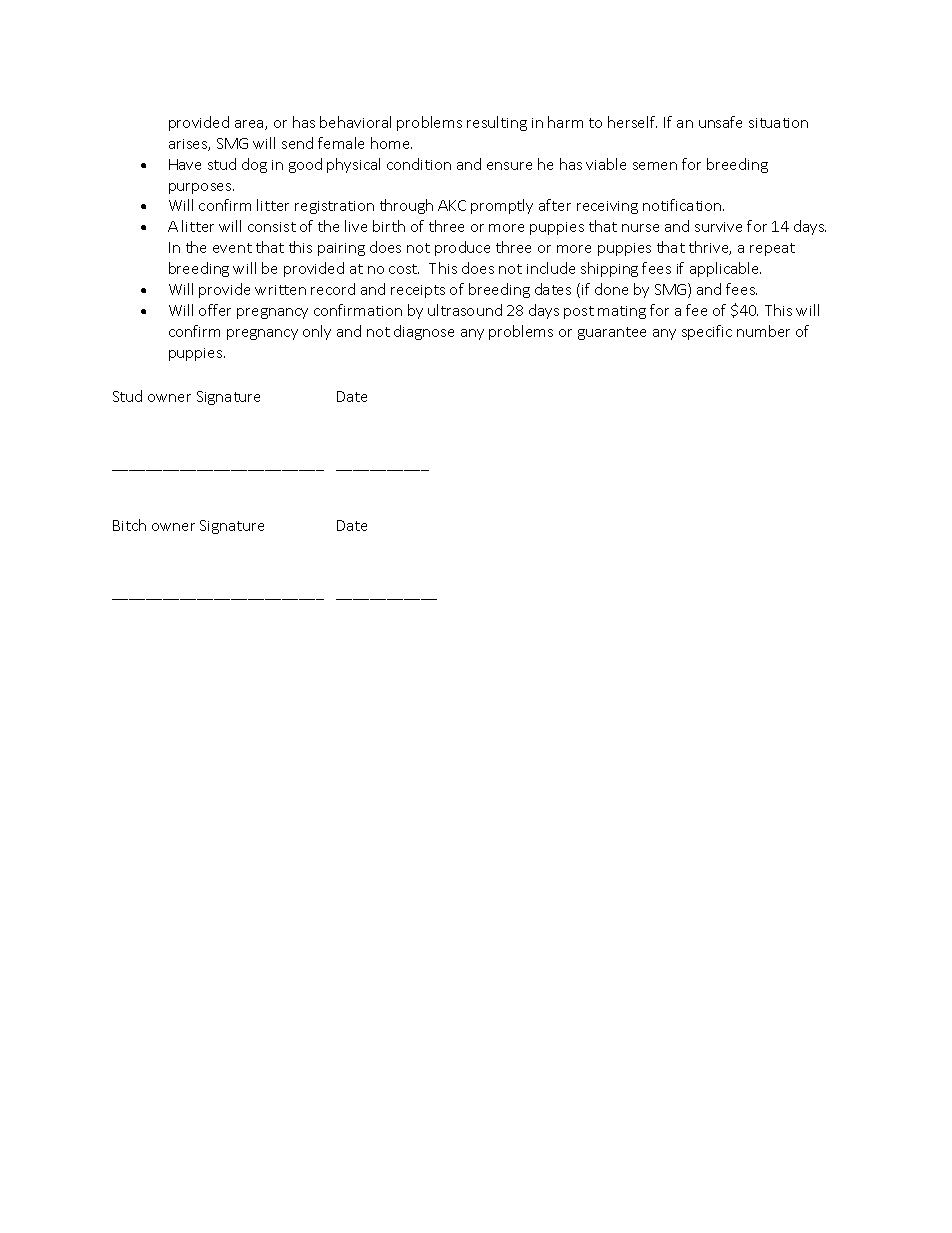  I want to click on consist, so click(272, 227).
